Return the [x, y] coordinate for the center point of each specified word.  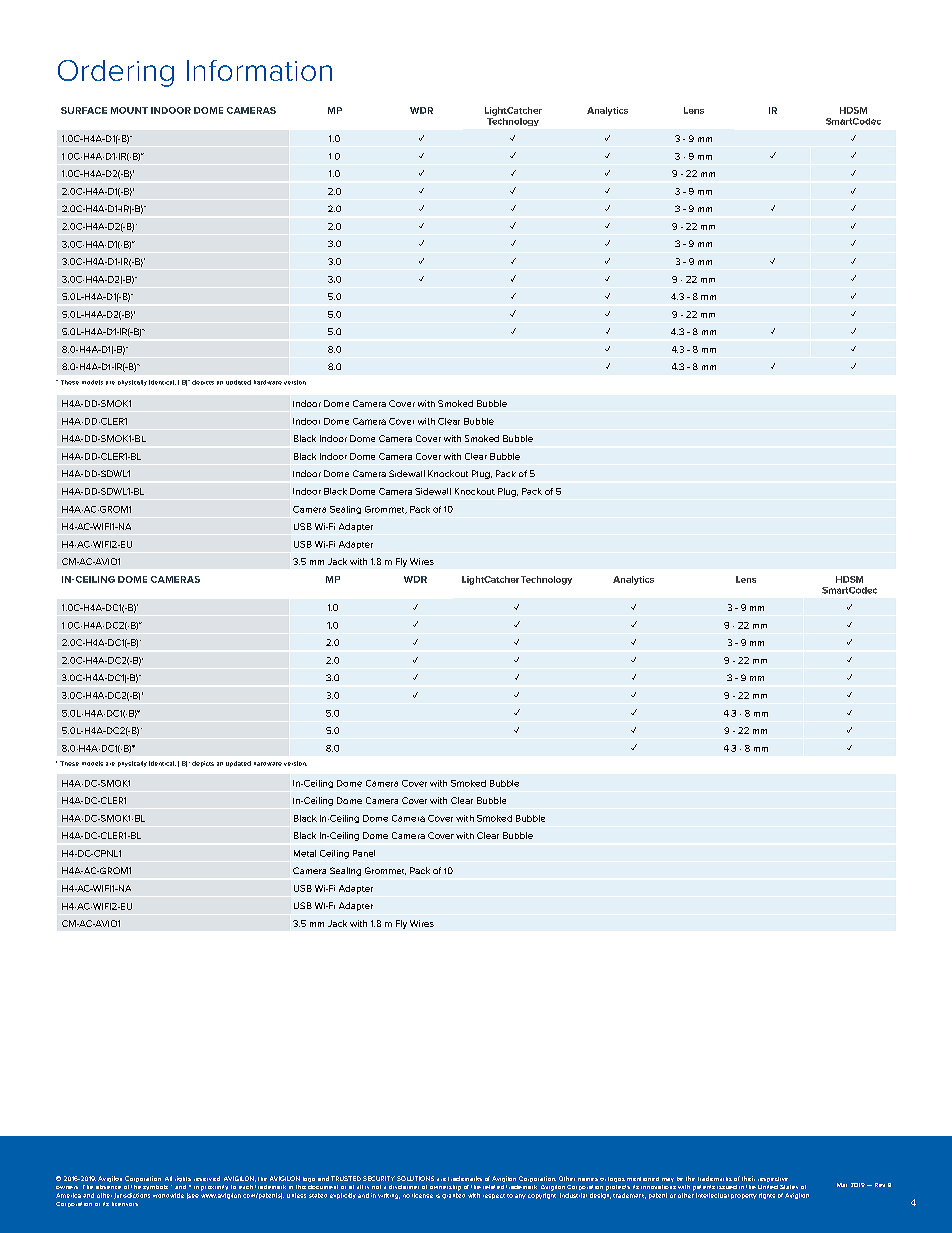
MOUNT [129, 110]
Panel [364, 853]
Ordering [116, 73]
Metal [305, 853]
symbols [155, 1187]
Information [259, 70]
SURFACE [84, 110]
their [748, 1178]
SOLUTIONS [415, 1178]
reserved [207, 1178]
